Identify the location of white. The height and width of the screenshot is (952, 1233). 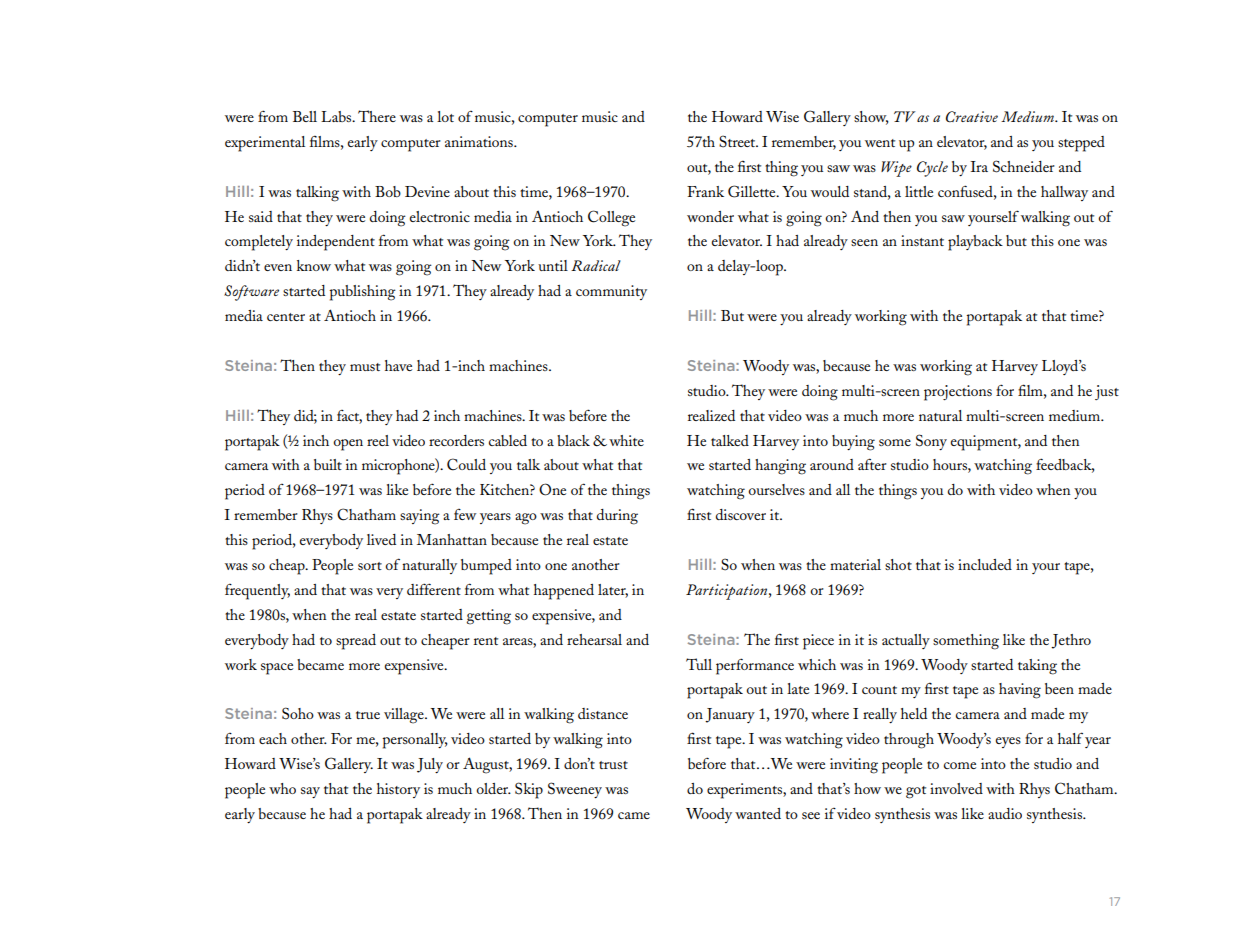
(626, 440).
